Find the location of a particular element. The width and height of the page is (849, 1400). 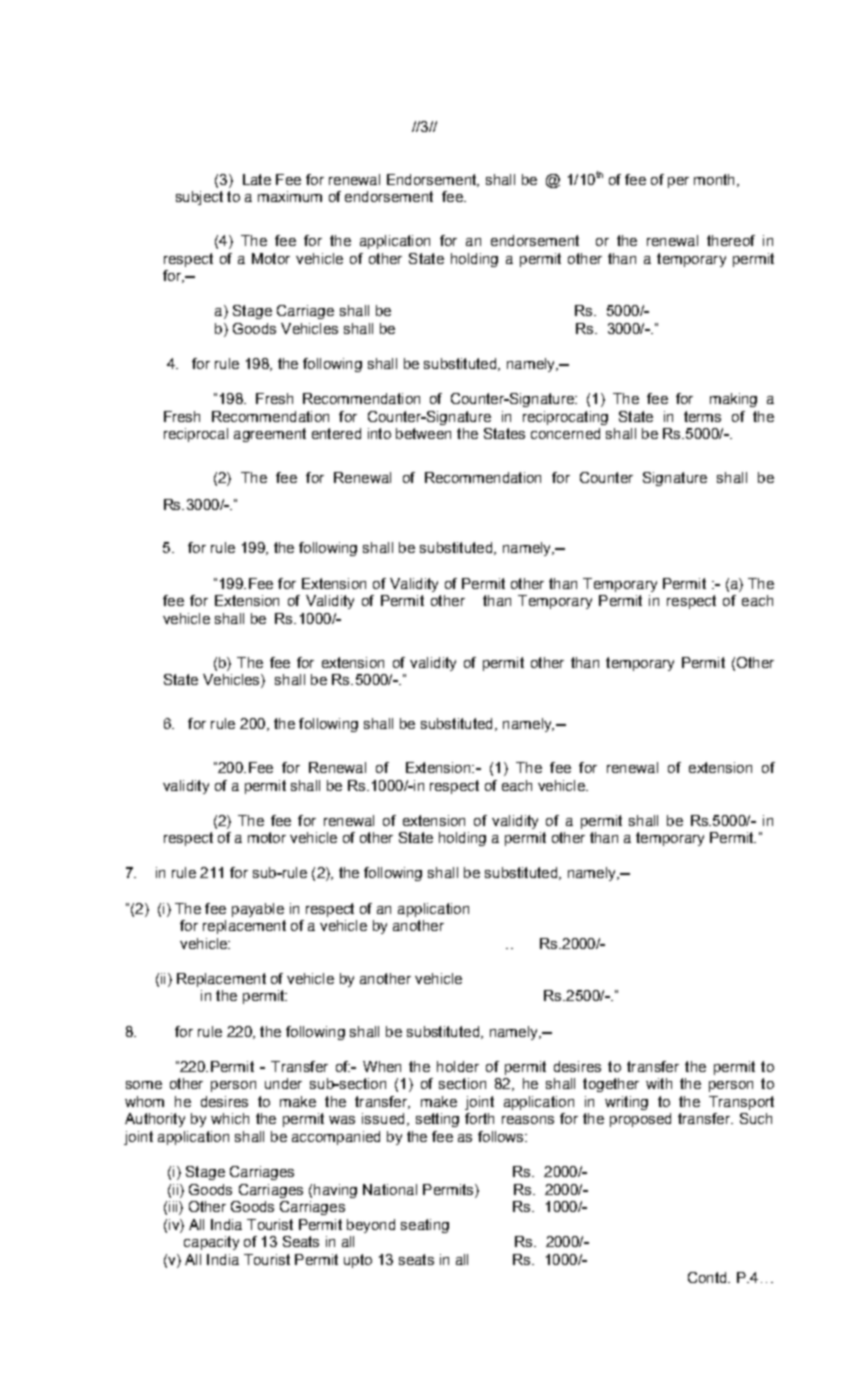

between is located at coordinates (423, 433).
